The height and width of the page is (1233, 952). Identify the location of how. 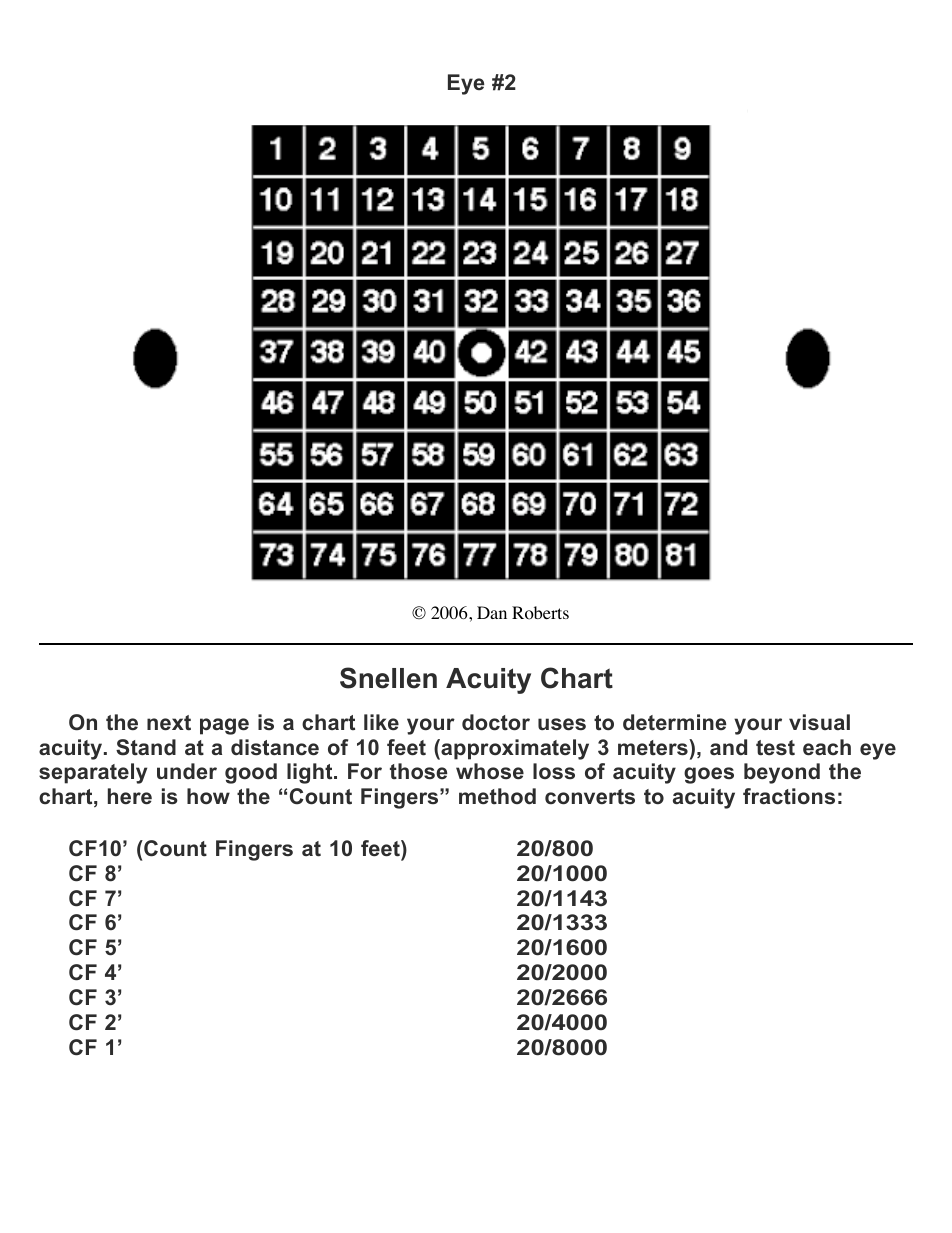
(208, 796).
